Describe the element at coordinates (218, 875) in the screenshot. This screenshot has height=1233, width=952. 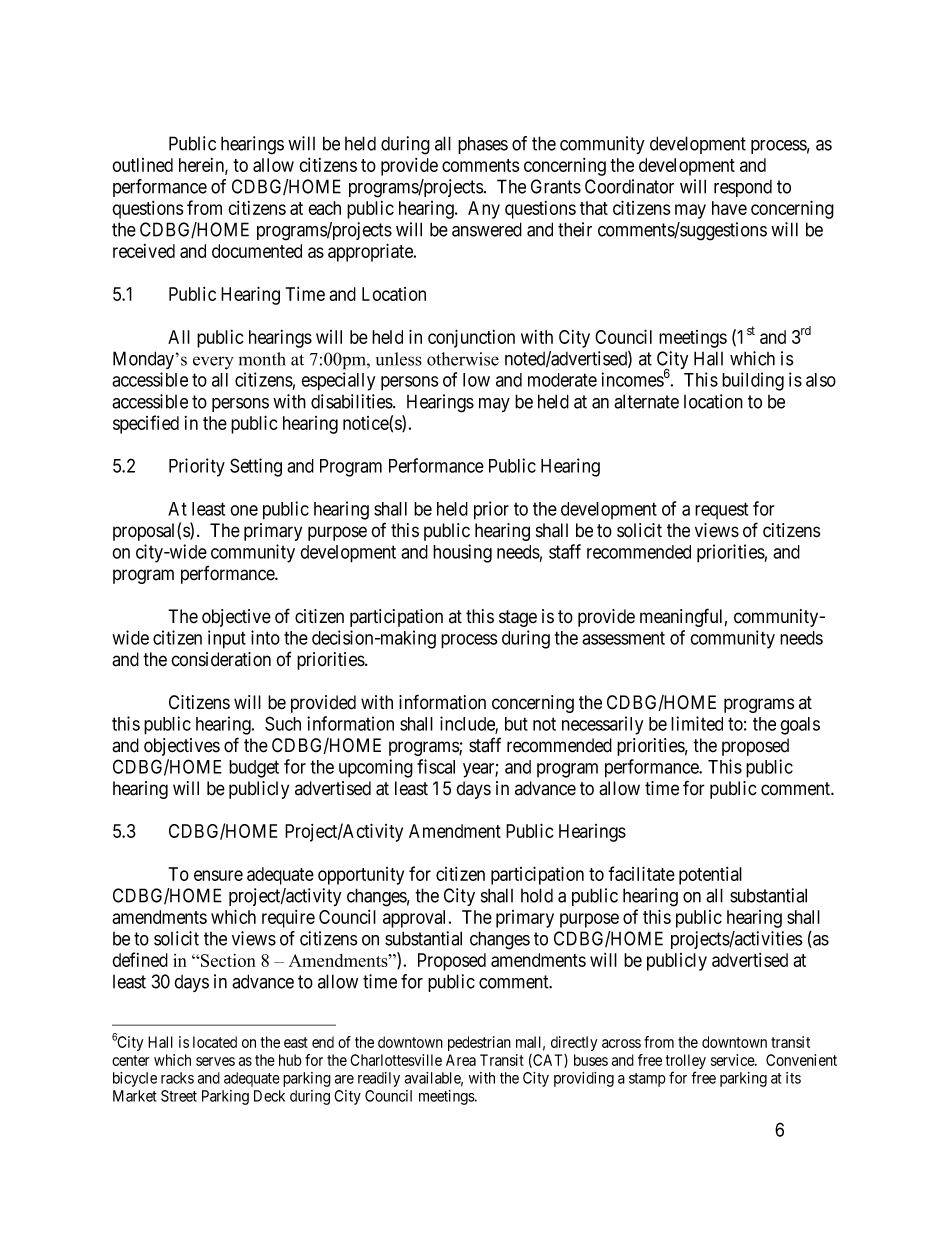
I see `ensure` at that location.
